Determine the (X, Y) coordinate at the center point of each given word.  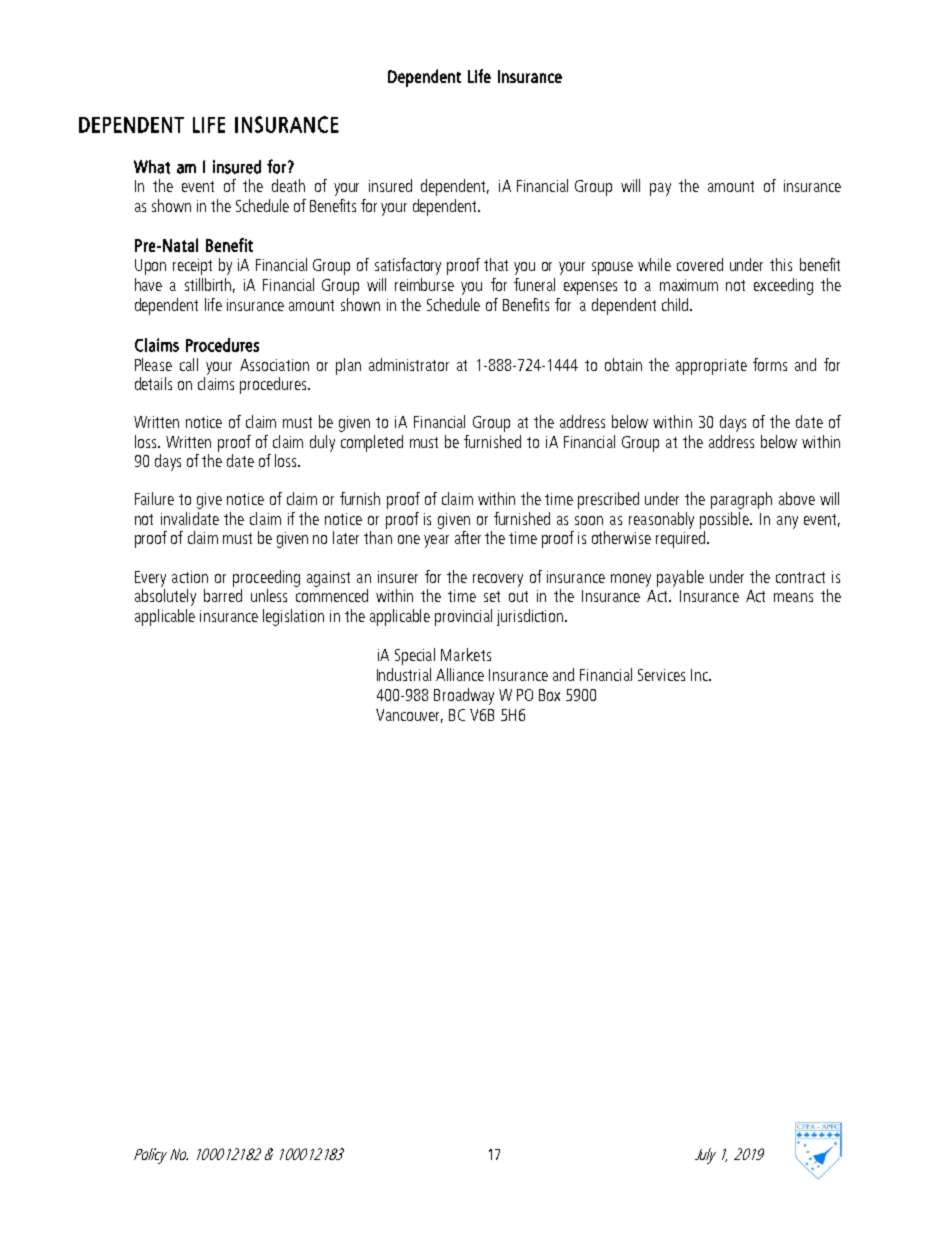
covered (700, 264)
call (189, 364)
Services (661, 675)
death (288, 185)
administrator (409, 364)
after (468, 537)
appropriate (711, 367)
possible (725, 520)
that (496, 264)
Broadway (464, 696)
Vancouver (409, 716)
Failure (154, 498)
